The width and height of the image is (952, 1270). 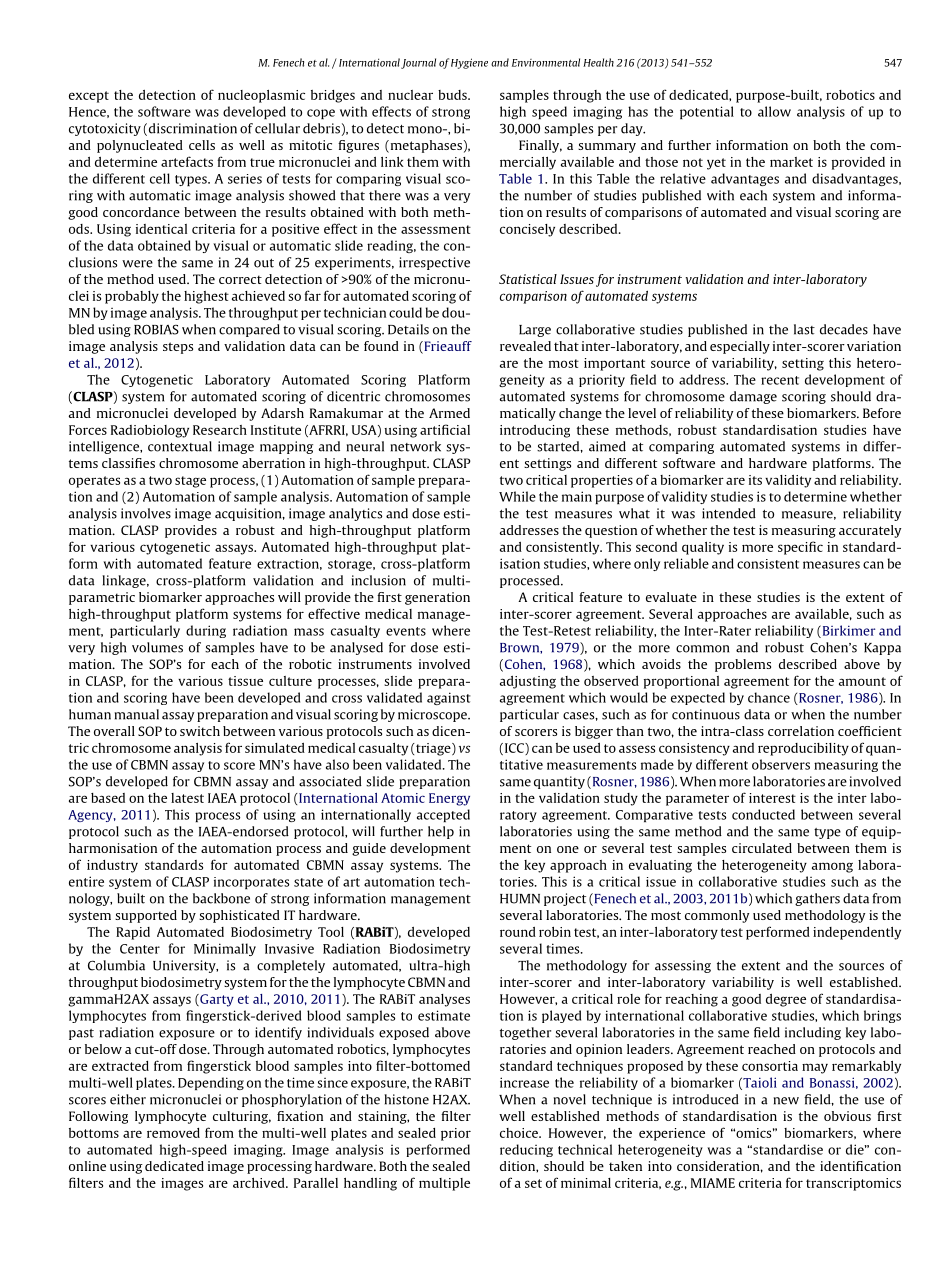 What do you see at coordinates (157, 647) in the image?
I see `volumes` at bounding box center [157, 647].
